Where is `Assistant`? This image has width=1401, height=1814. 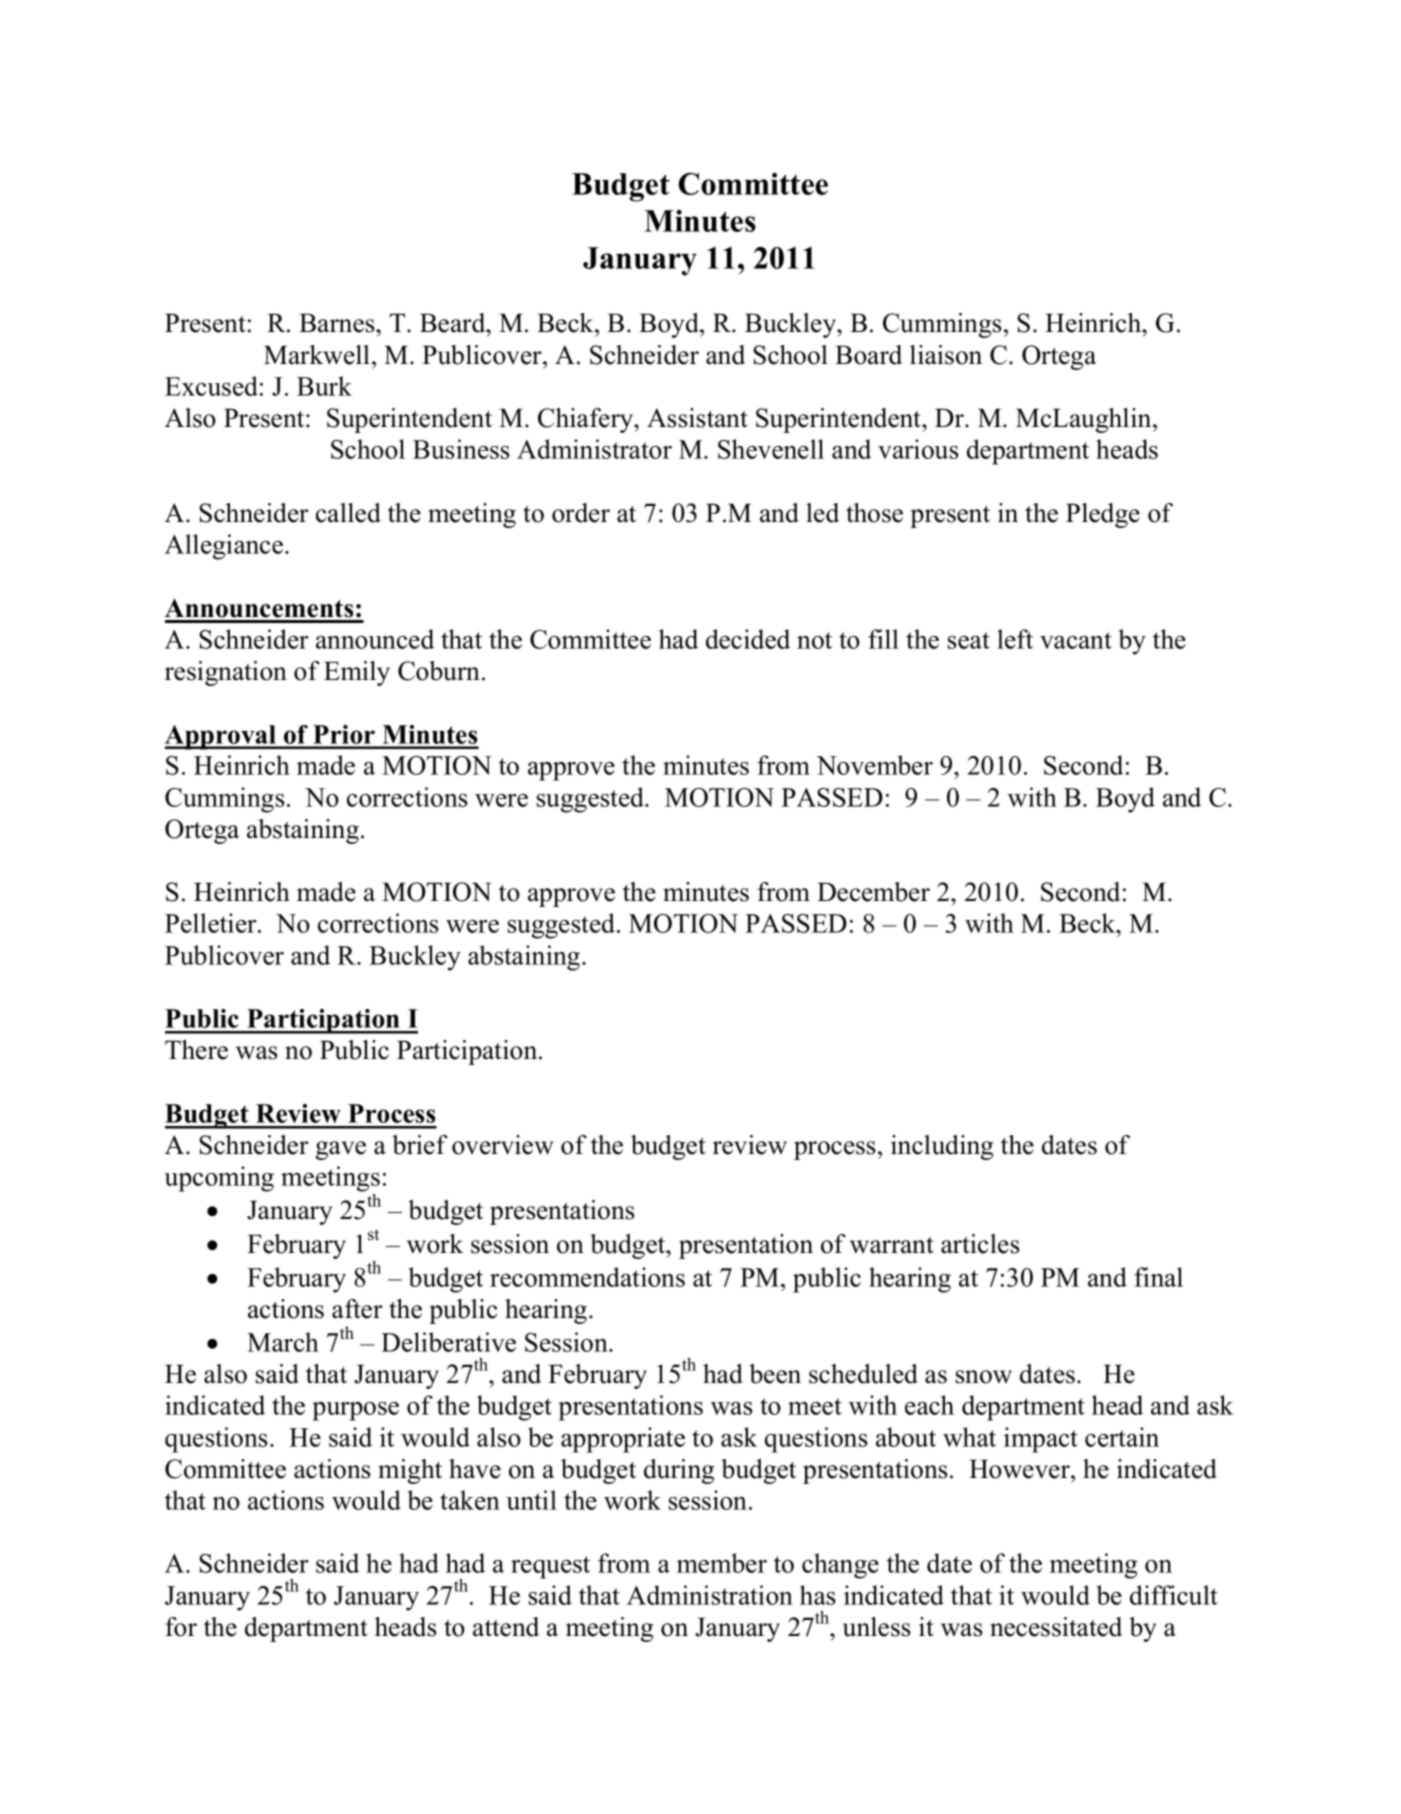
Assistant is located at coordinates (697, 418).
